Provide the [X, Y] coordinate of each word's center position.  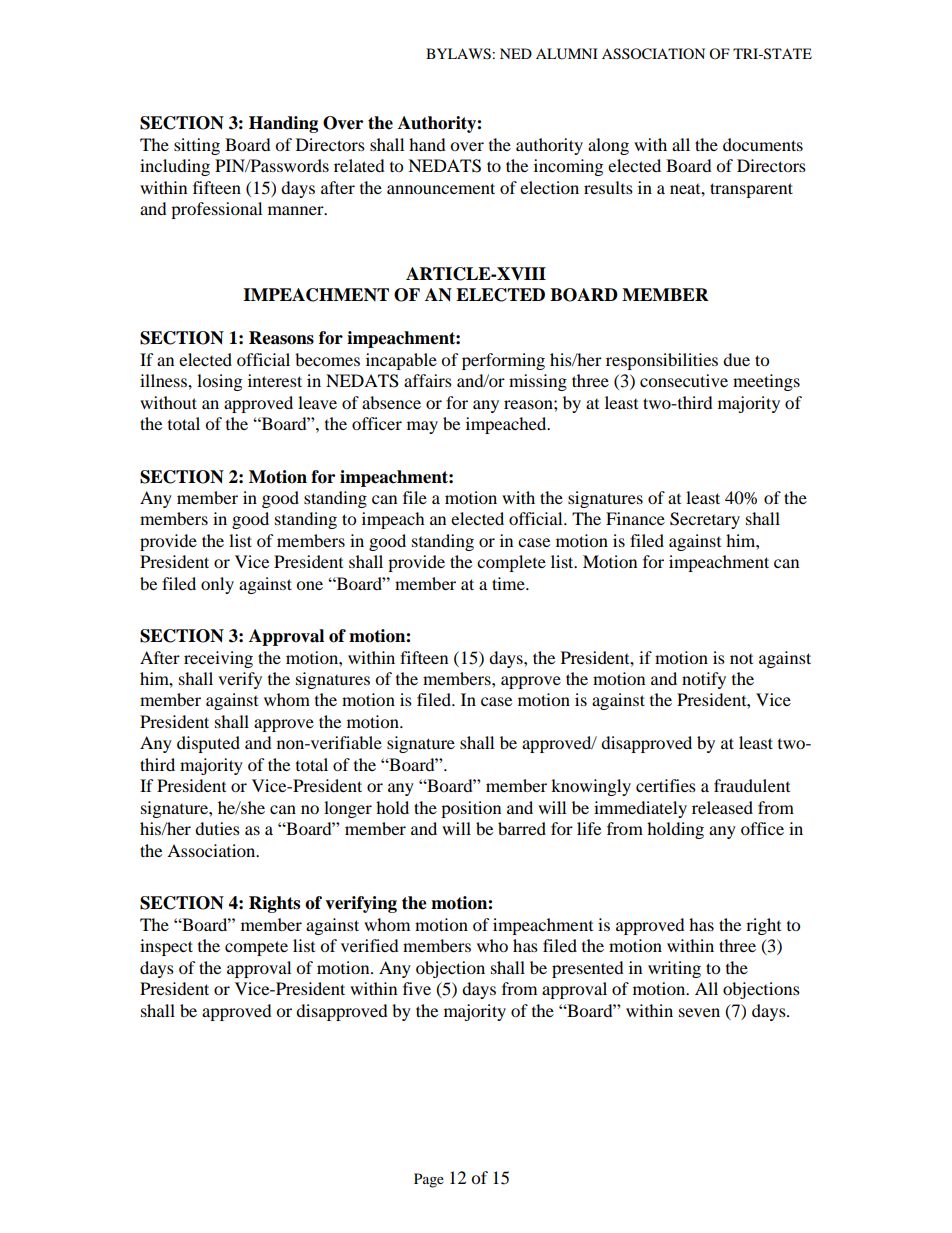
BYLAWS [458, 54]
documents [763, 144]
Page [429, 1180]
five [417, 988]
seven [699, 1012]
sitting [197, 146]
